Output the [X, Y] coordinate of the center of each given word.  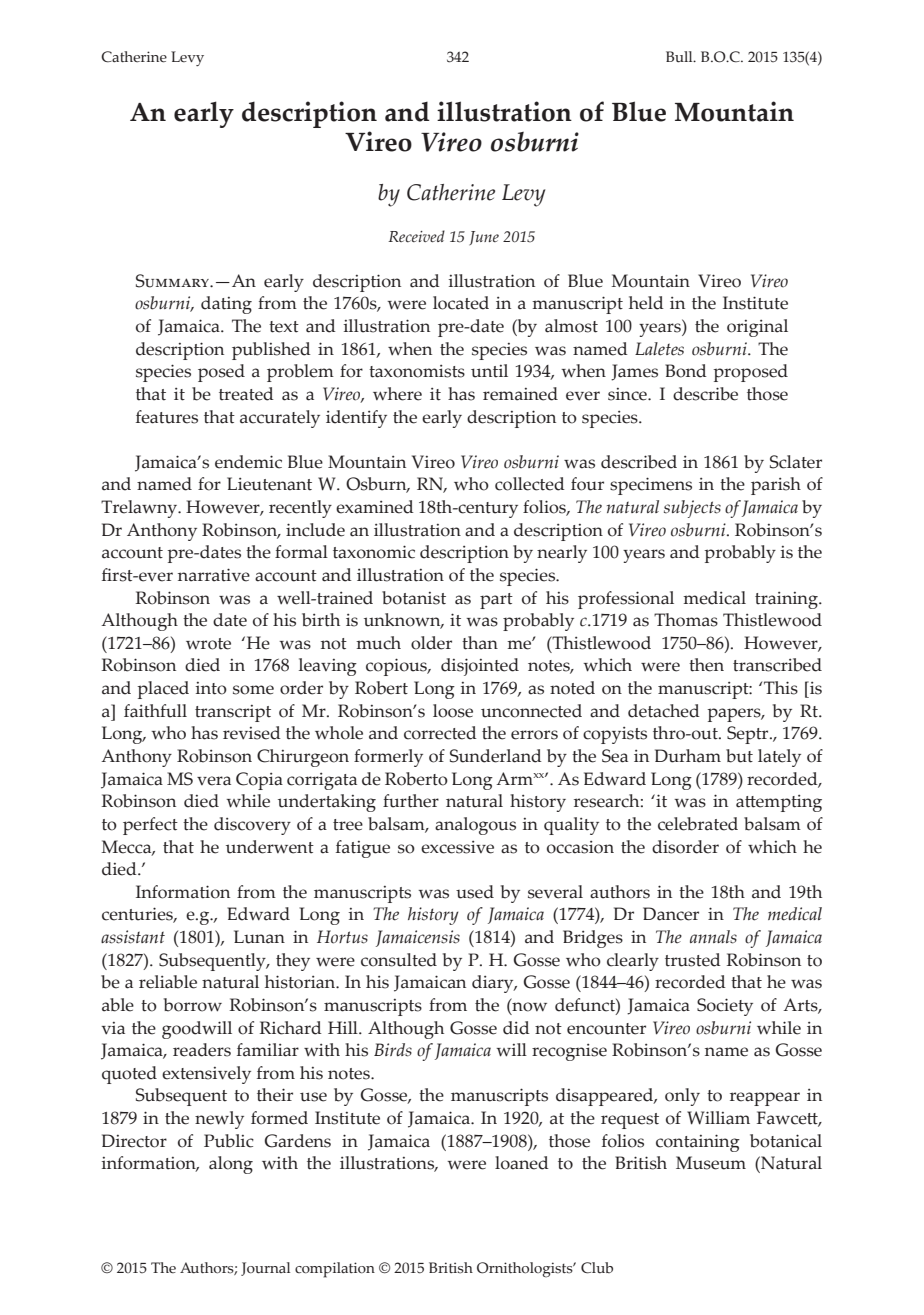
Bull [680, 57]
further [411, 801]
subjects [692, 509]
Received [416, 236]
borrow [193, 1005]
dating [226, 305]
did [516, 1028]
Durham [688, 756]
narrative [214, 575]
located [461, 303]
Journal [265, 1269]
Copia [259, 781]
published [271, 351]
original [757, 328]
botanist [414, 598]
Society [725, 1007]
